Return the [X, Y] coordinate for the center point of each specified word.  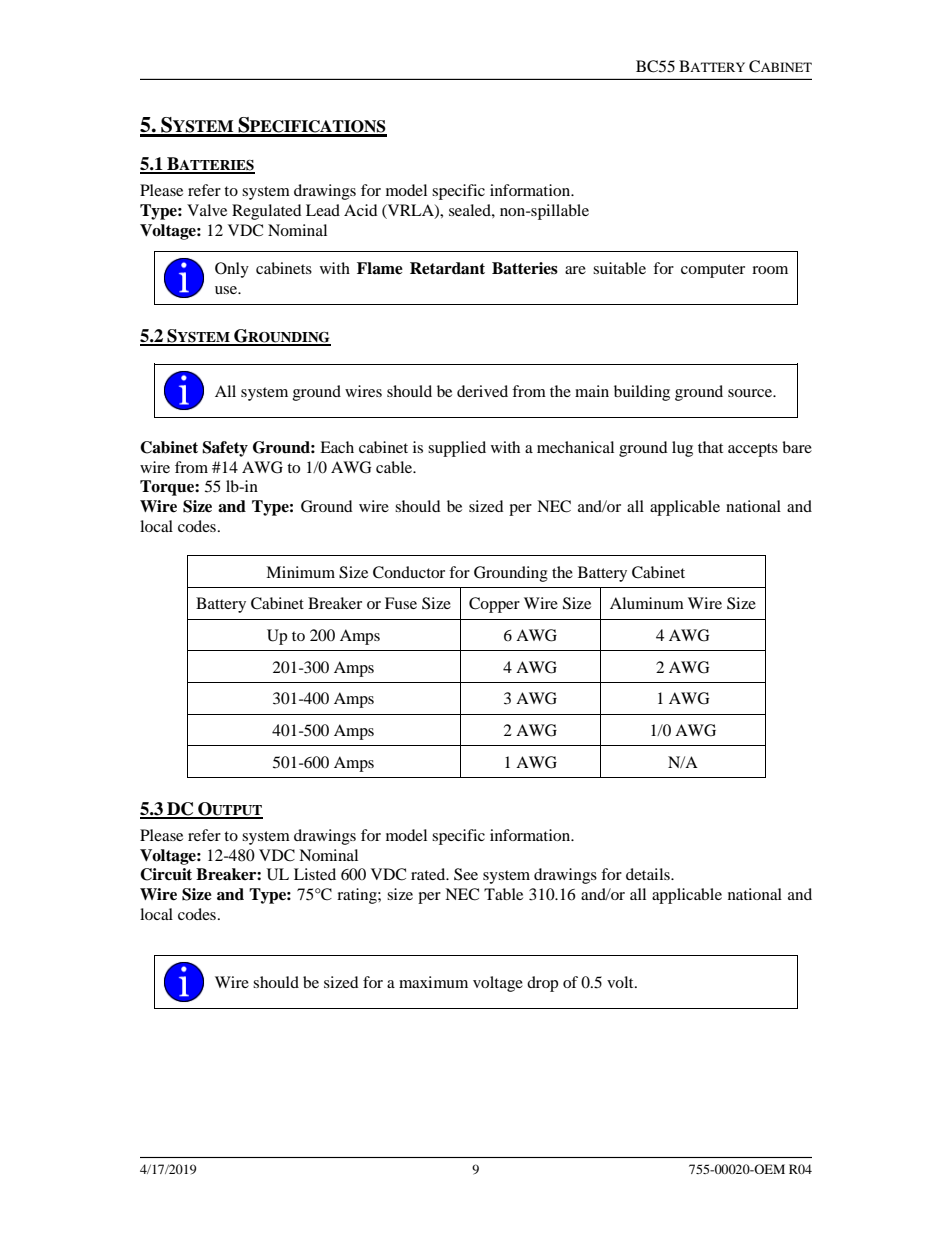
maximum [433, 982]
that [710, 447]
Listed [315, 874]
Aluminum [647, 603]
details [649, 874]
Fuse [401, 603]
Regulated [267, 212]
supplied [457, 449]
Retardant [447, 268]
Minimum [300, 572]
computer [713, 271]
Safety [225, 449]
